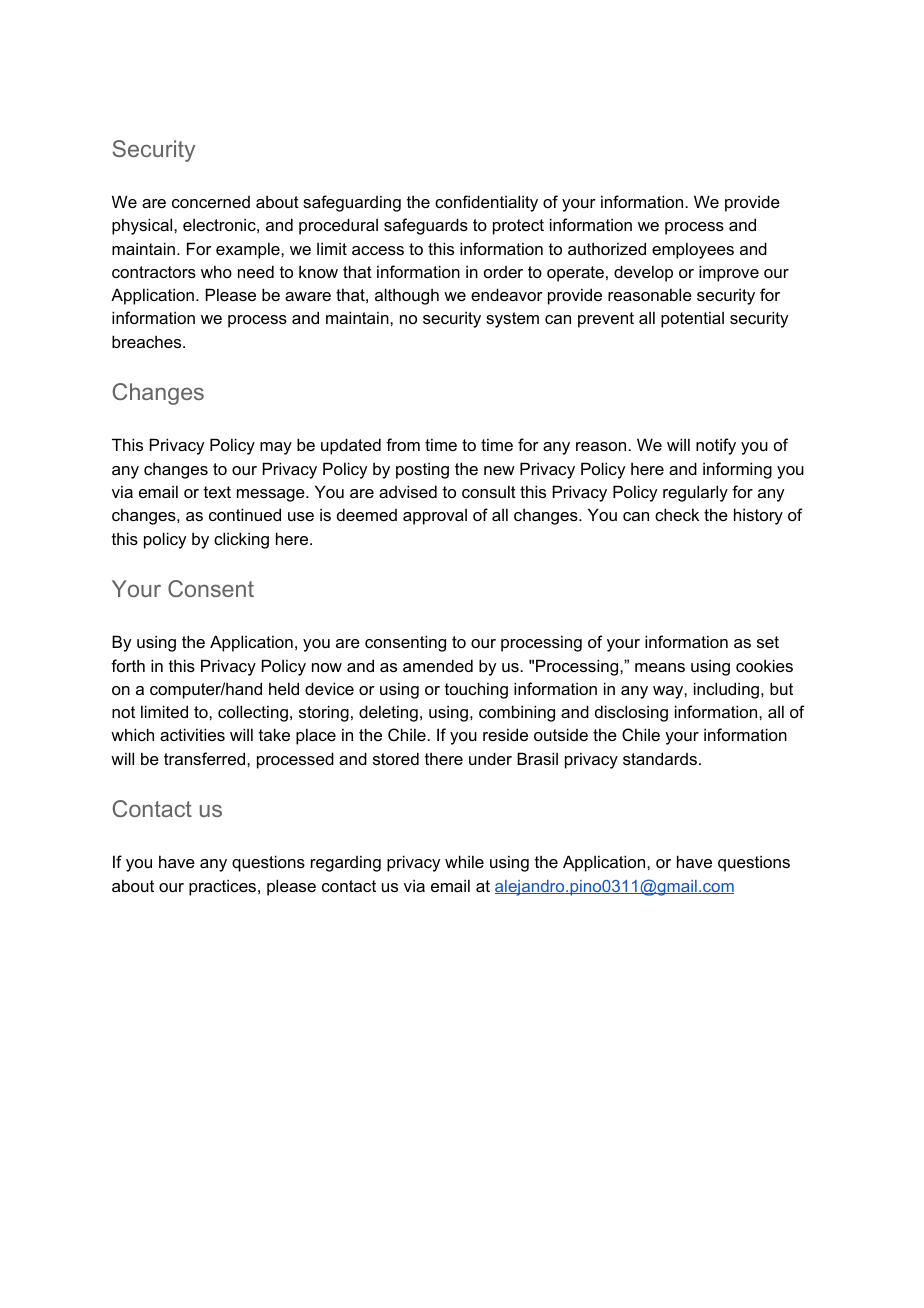 This screenshot has width=924, height=1308. What do you see at coordinates (677, 514) in the screenshot?
I see `check` at bounding box center [677, 514].
